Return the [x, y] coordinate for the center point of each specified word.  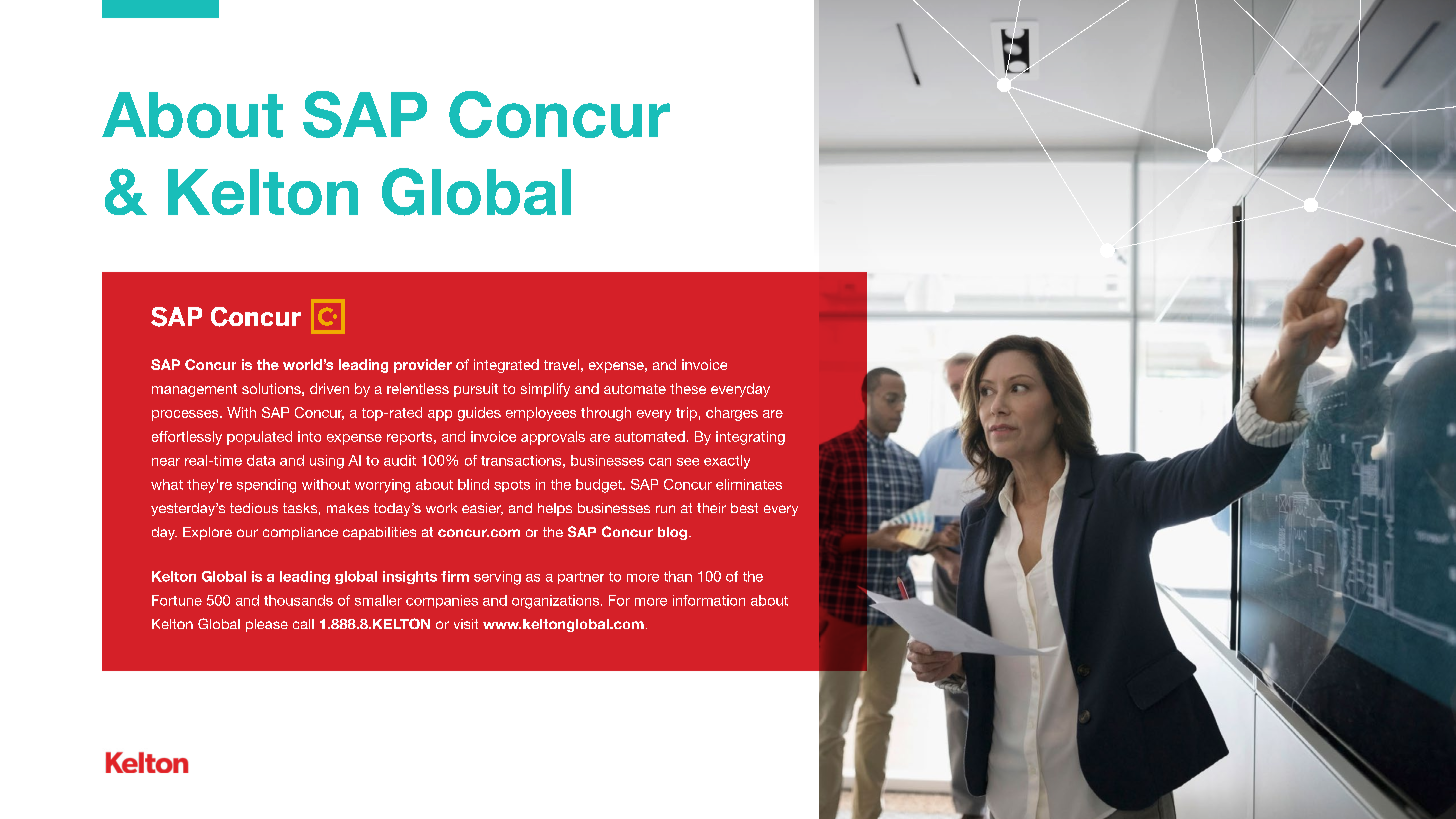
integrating [750, 438]
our [247, 533]
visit [466, 624]
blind [473, 484]
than [678, 576]
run [665, 509]
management [194, 390]
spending [266, 486]
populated [259, 438]
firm [455, 576]
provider [423, 366]
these [688, 388]
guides [479, 414]
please [267, 625]
